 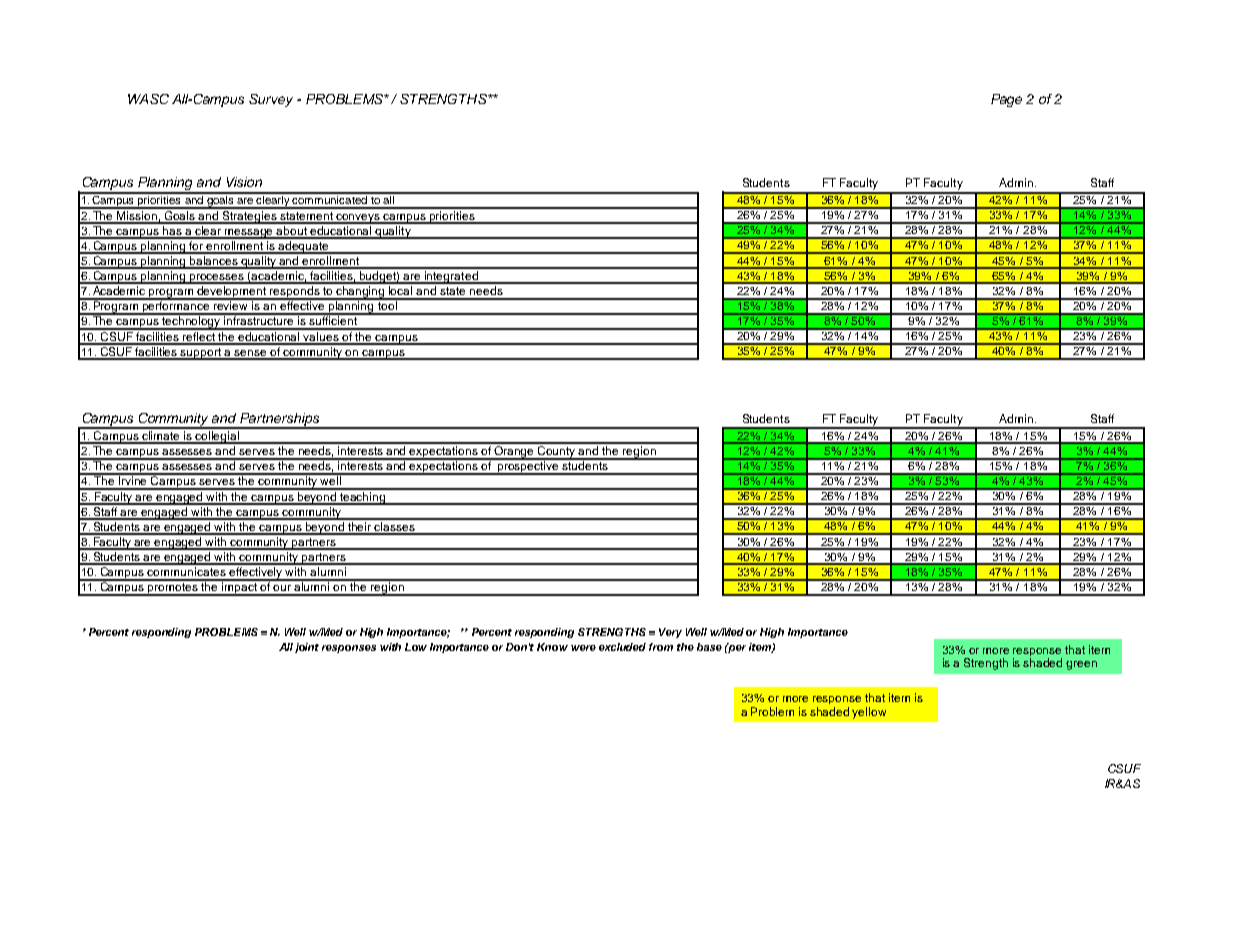 What do you see at coordinates (244, 182) in the screenshot?
I see `Vision` at bounding box center [244, 182].
